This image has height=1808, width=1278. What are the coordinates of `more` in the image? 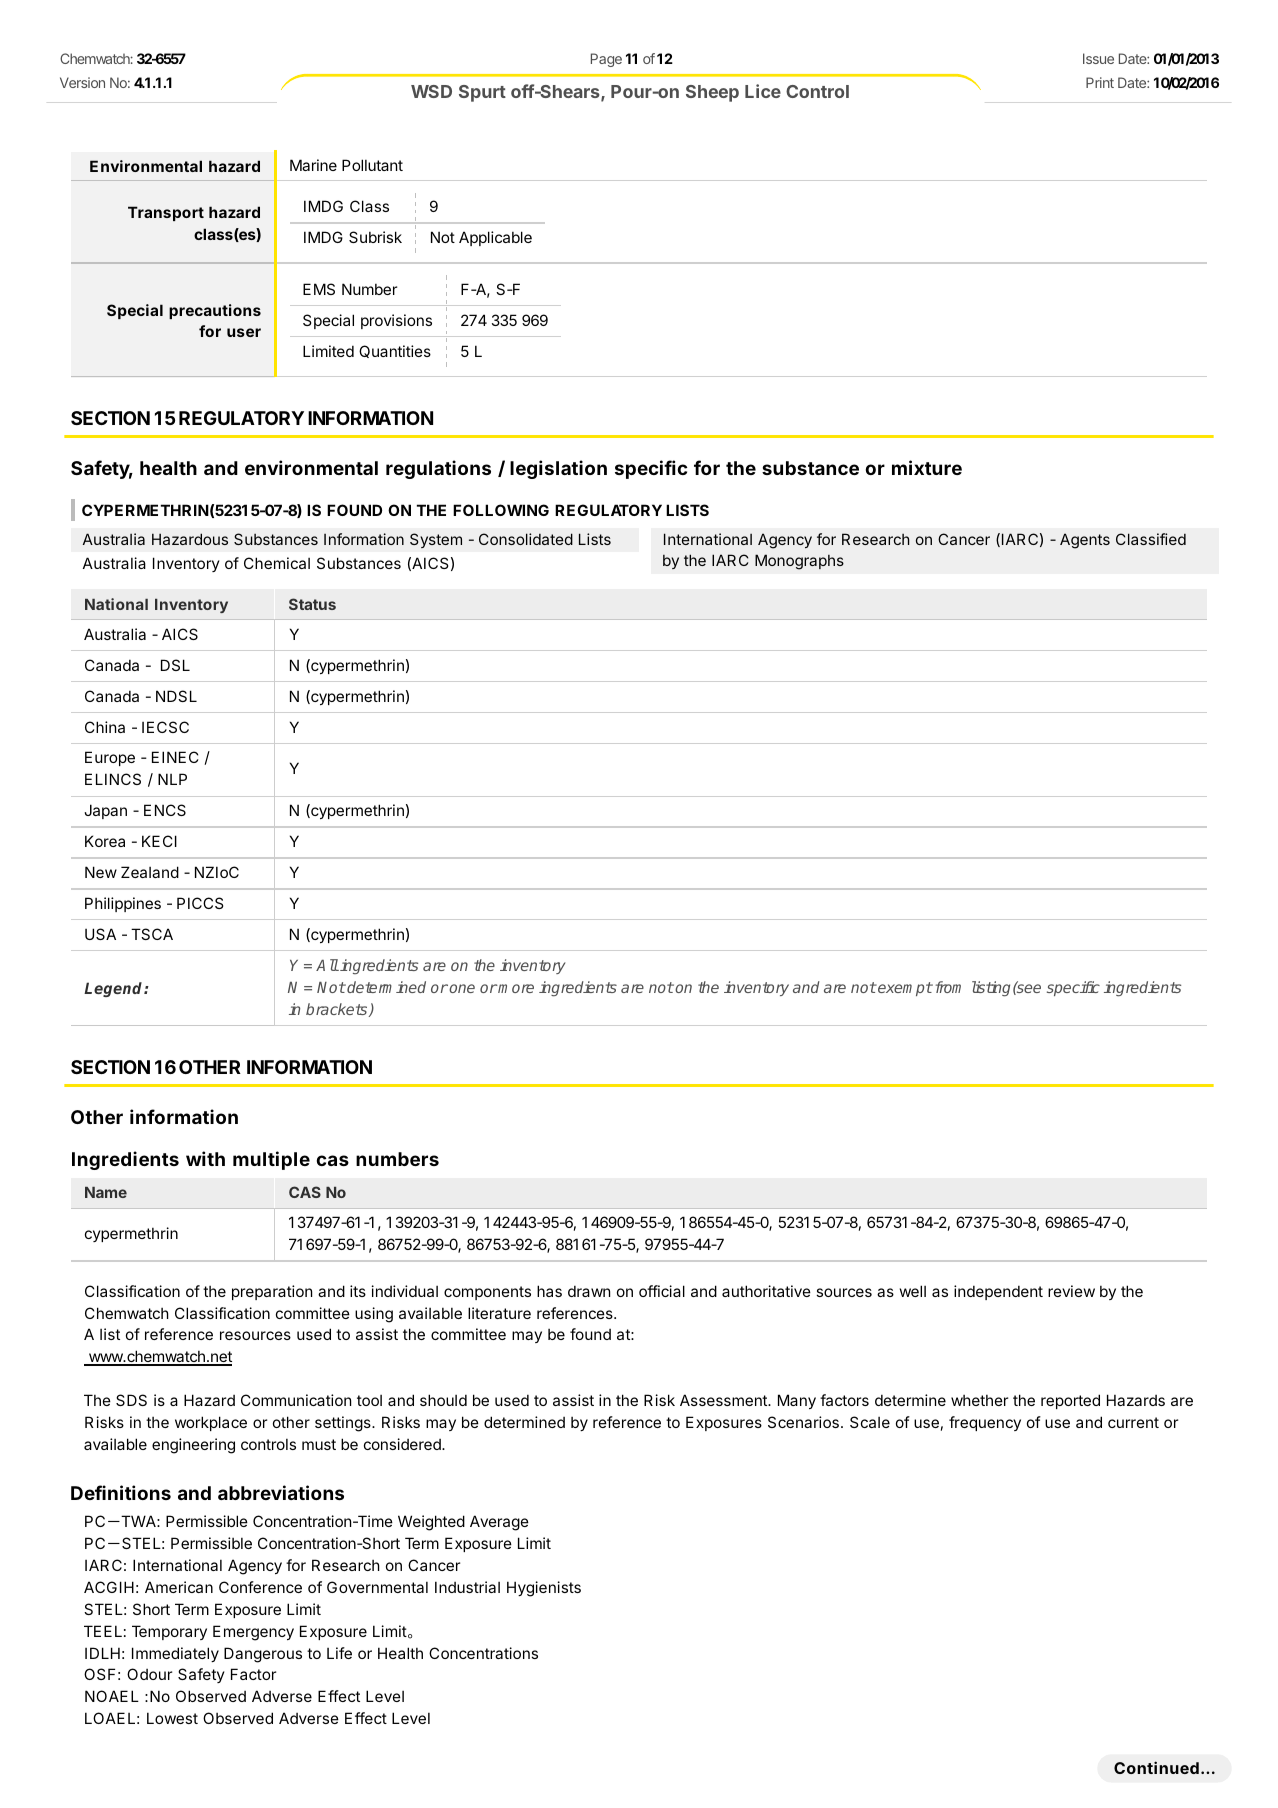 It's located at (515, 988).
